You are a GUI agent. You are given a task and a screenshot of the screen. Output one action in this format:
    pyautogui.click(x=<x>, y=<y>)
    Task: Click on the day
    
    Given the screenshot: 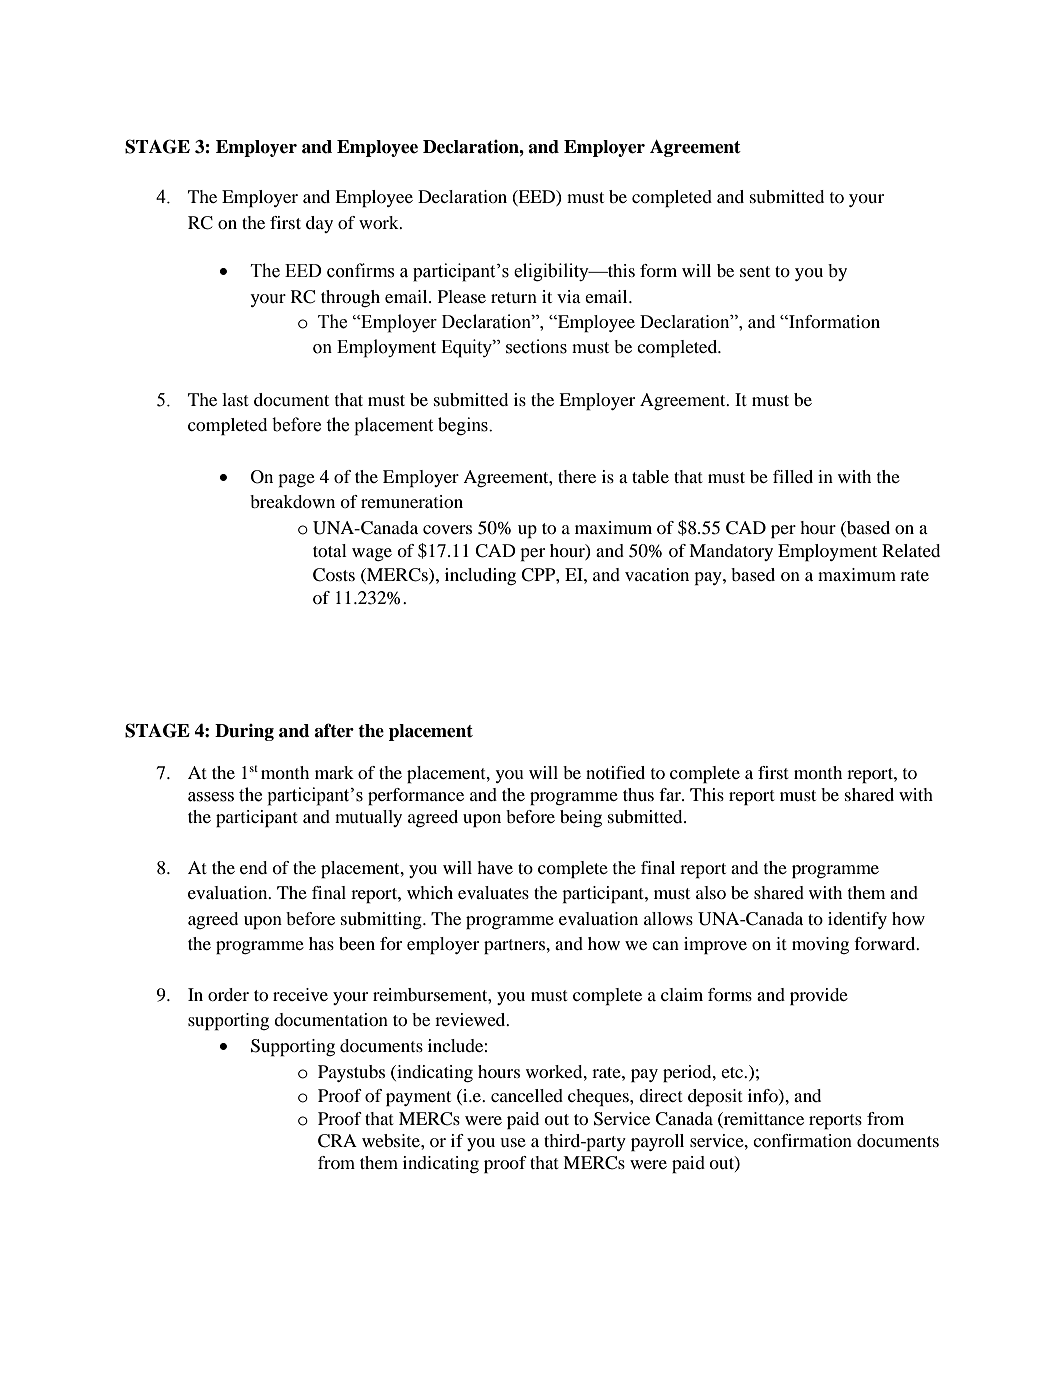 What is the action you would take?
    pyautogui.click(x=319, y=224)
